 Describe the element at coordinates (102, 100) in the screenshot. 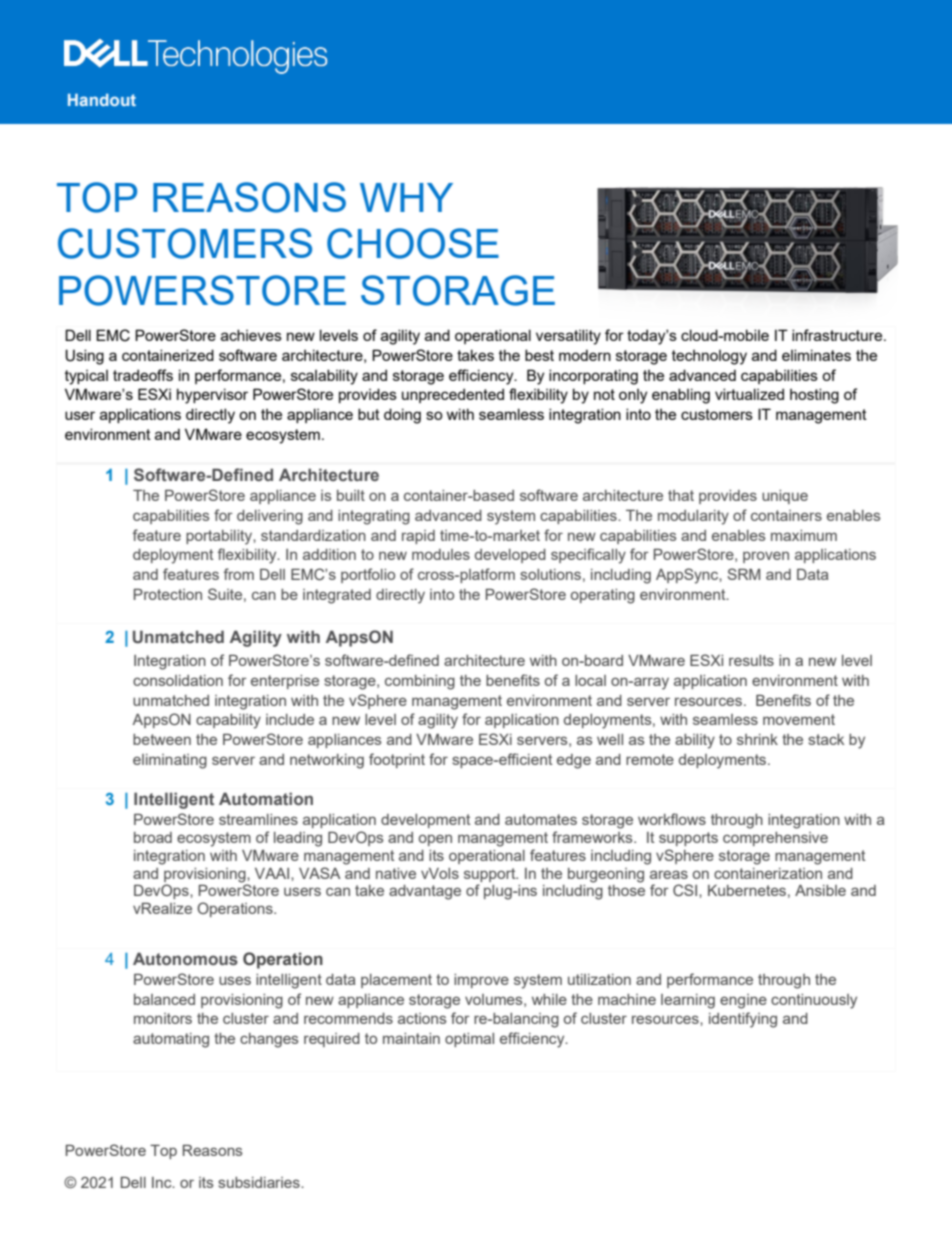

I see `Handout` at that location.
